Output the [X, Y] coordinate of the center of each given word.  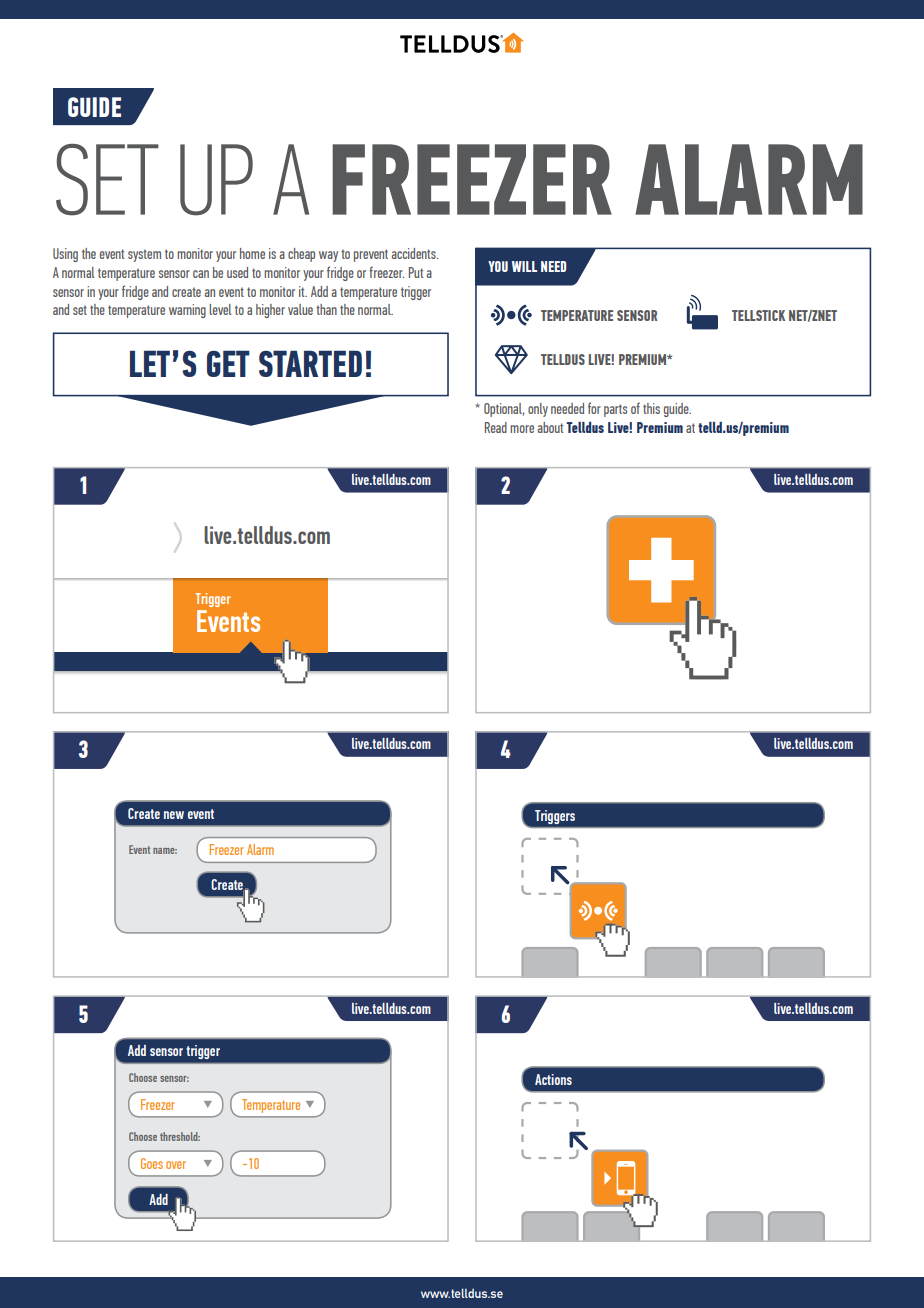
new [174, 815]
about [550, 427]
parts [615, 410]
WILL [524, 266]
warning [187, 311]
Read [496, 427]
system [144, 255]
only [538, 410]
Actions [553, 1079]
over [176, 1165]
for [594, 408]
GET [228, 363]
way [328, 256]
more [522, 429]
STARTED [310, 363]
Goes [152, 1163]
